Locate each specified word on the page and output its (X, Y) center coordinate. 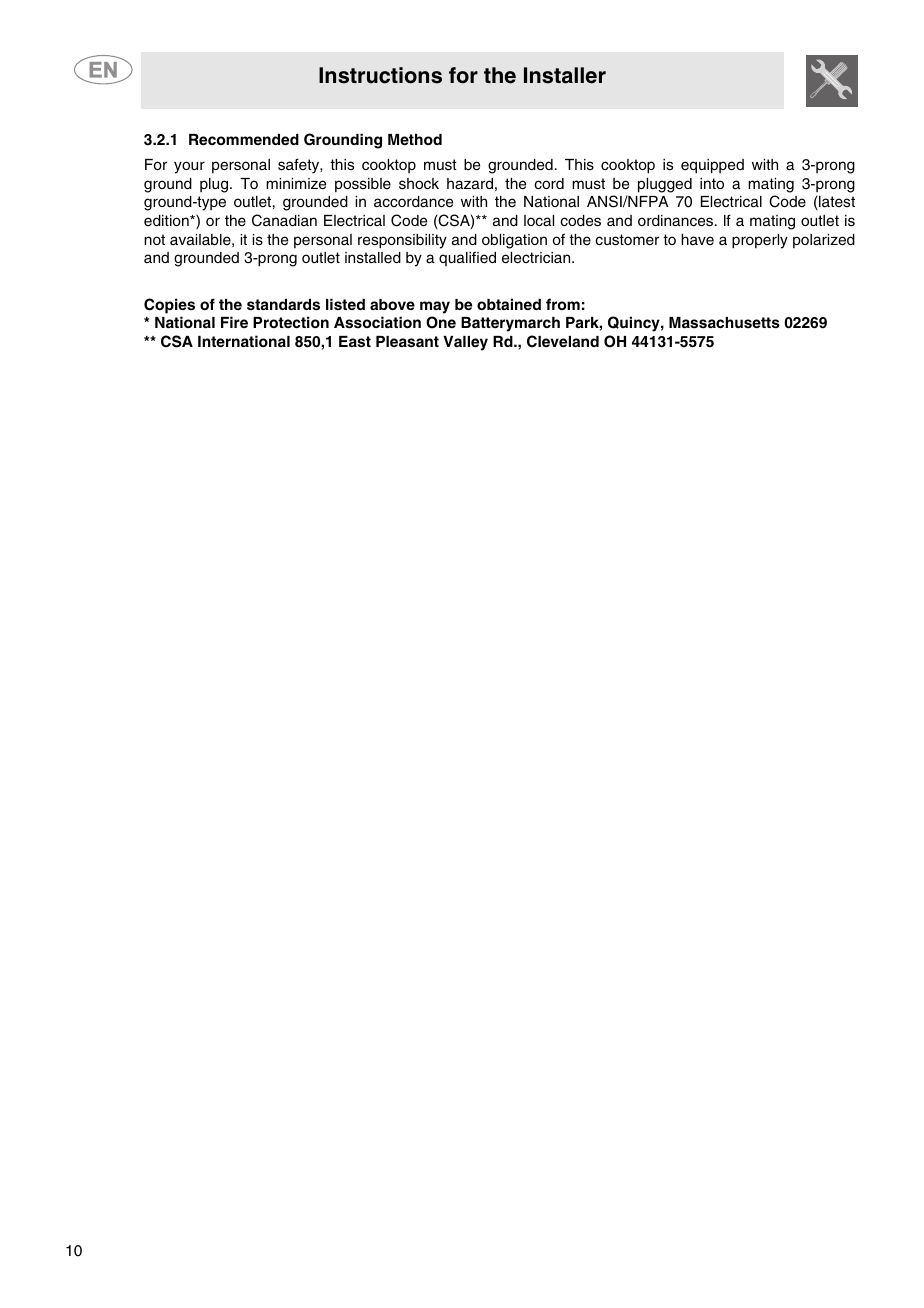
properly (760, 241)
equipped (712, 166)
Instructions (380, 75)
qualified (467, 258)
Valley (465, 343)
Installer (565, 75)
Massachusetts (724, 323)
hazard (470, 184)
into (712, 183)
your (189, 167)
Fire (234, 322)
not (154, 239)
